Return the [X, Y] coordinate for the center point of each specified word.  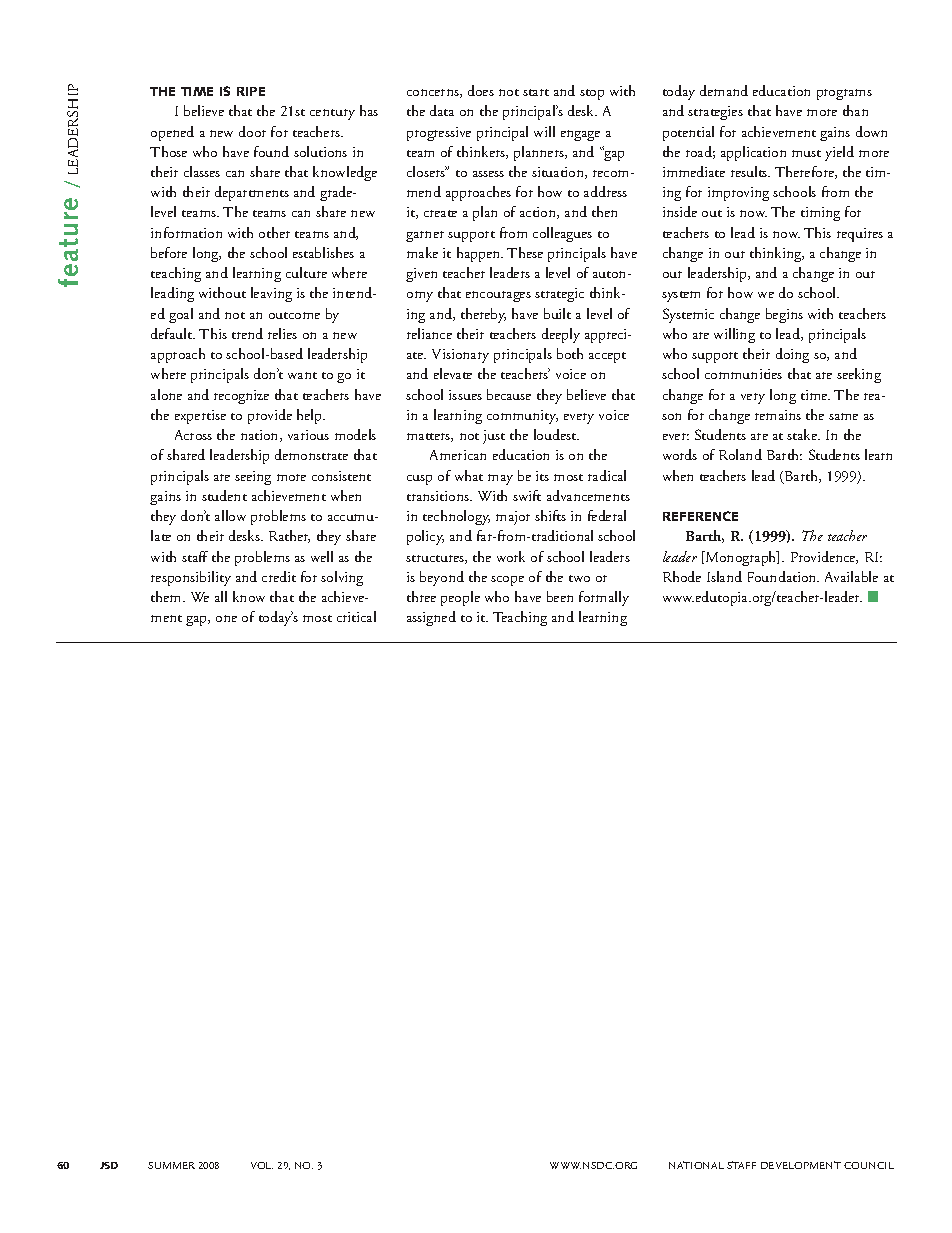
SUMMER [171, 1165]
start [536, 92]
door [252, 131]
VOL [262, 1165]
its [542, 476]
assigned [431, 618]
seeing [253, 478]
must [806, 153]
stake [803, 434]
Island [724, 576]
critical [356, 616]
